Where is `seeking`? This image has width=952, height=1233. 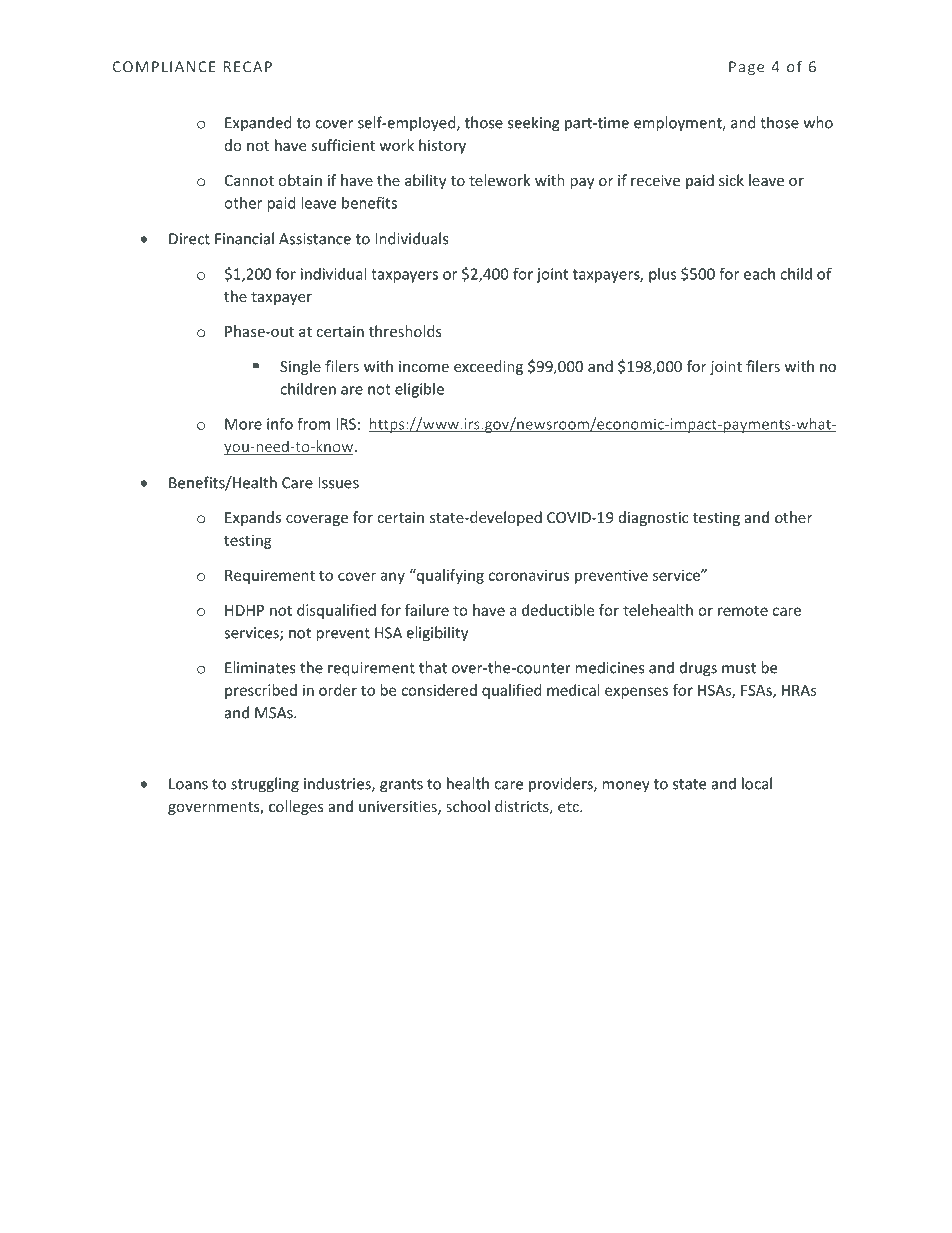 seeking is located at coordinates (534, 124).
